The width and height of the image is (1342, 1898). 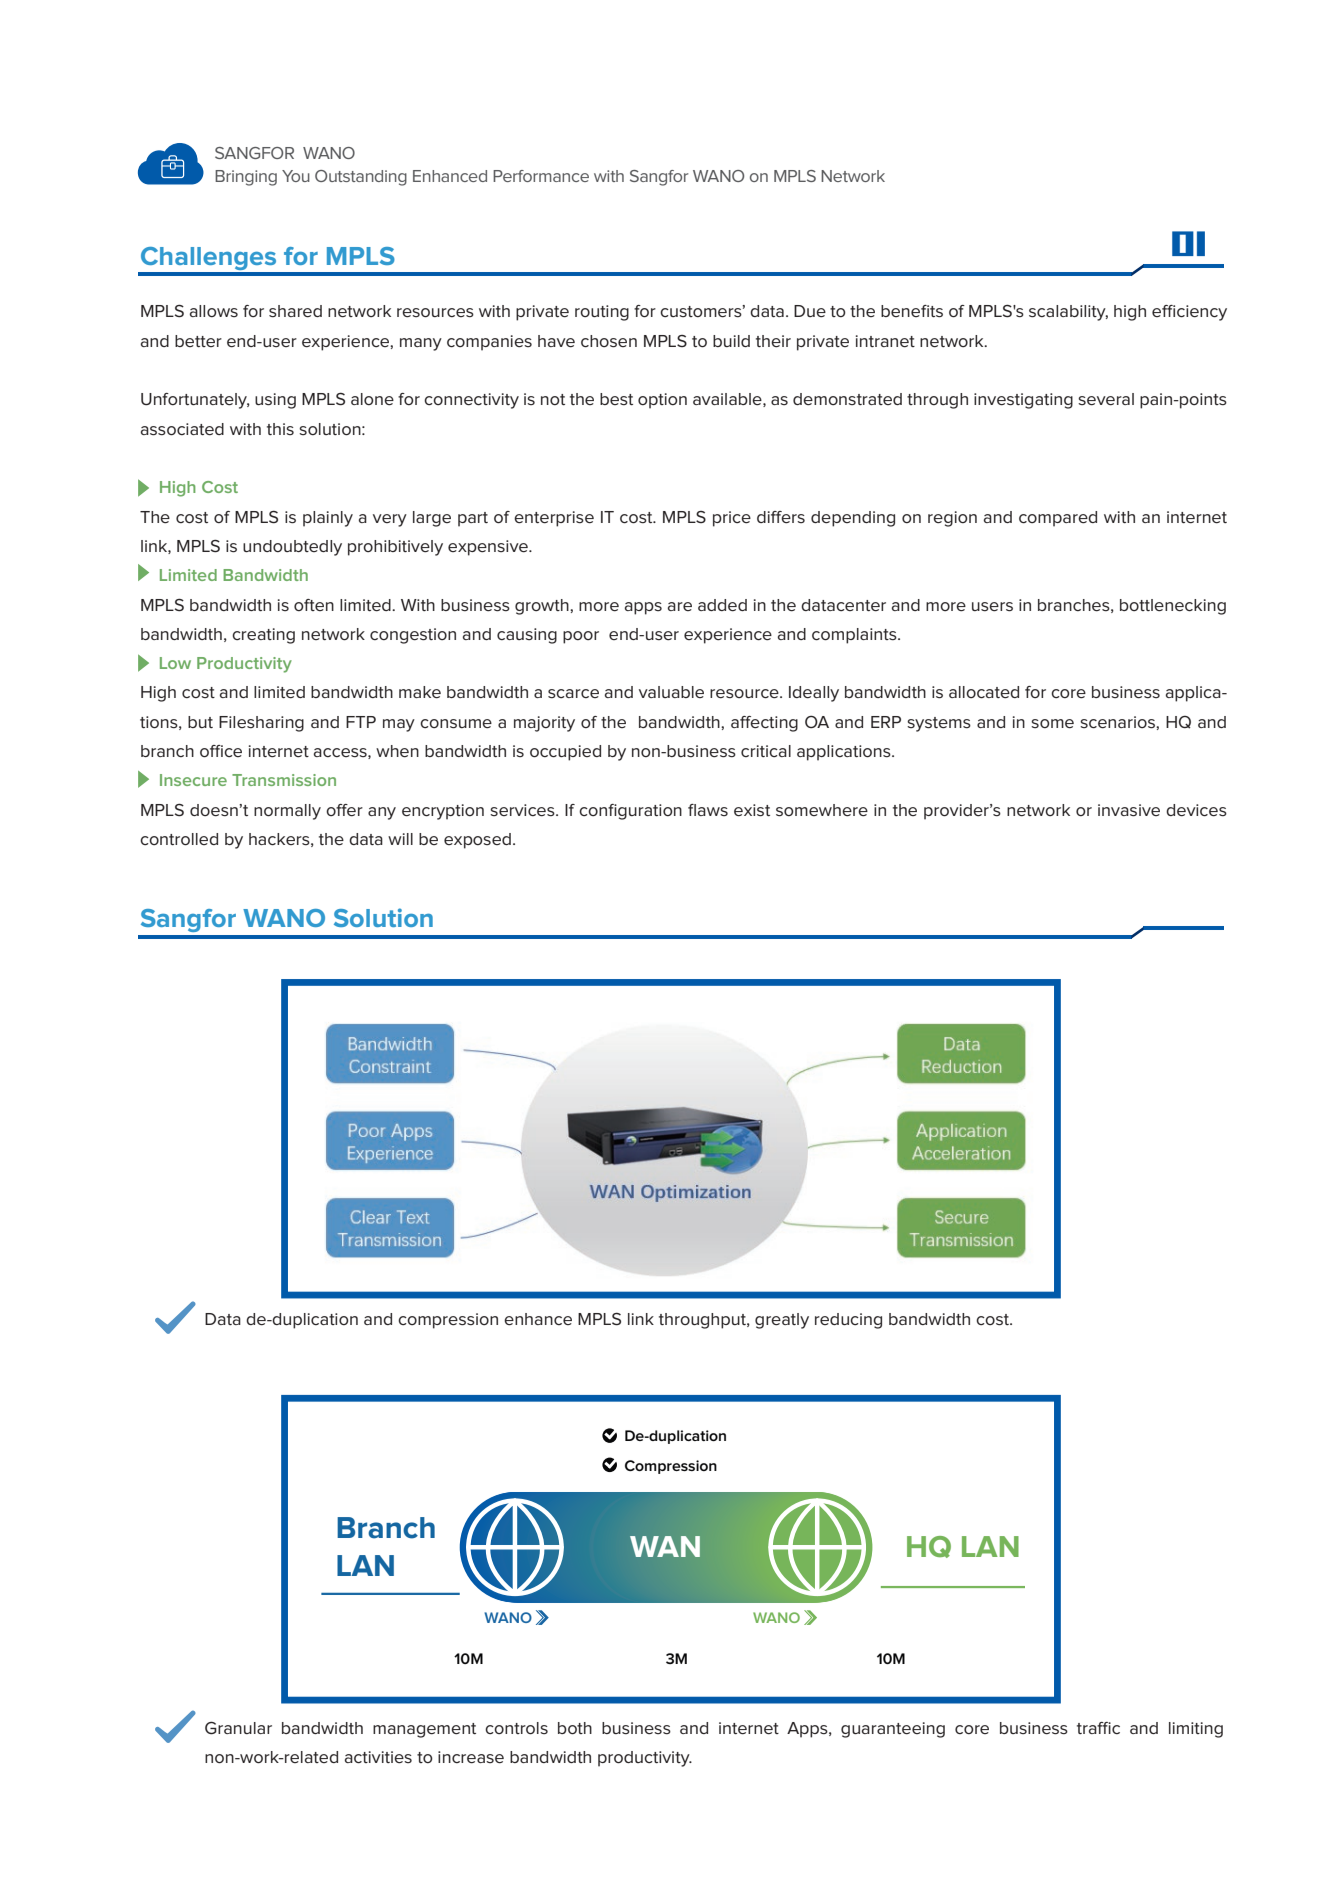 I want to click on added, so click(x=722, y=605).
